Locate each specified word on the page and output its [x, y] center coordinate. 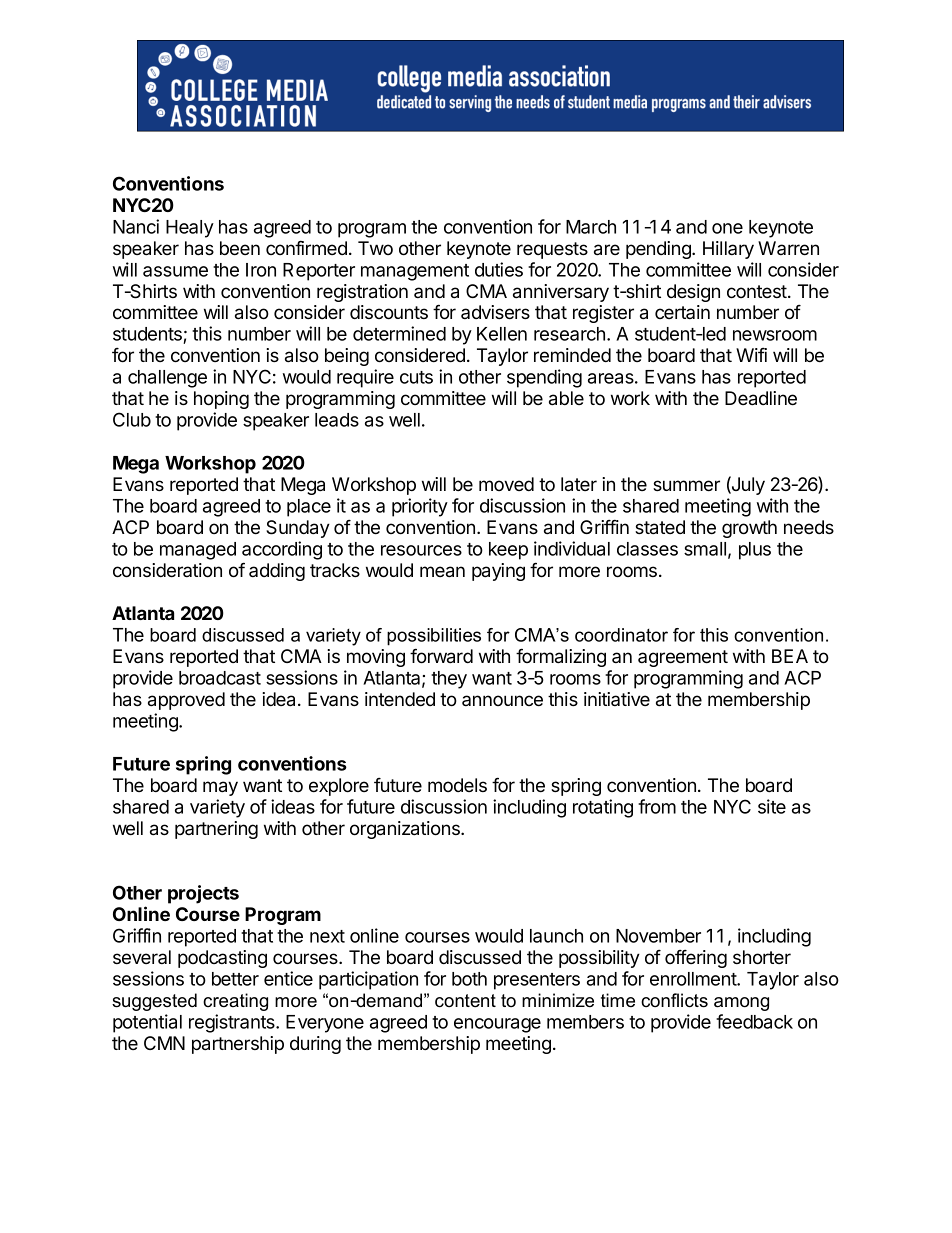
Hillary [728, 250]
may [220, 788]
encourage [497, 1025]
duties [499, 269]
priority [420, 507]
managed [198, 551]
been [240, 248]
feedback [754, 1021]
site [772, 806]
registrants [233, 1023]
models [457, 785]
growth [749, 529]
